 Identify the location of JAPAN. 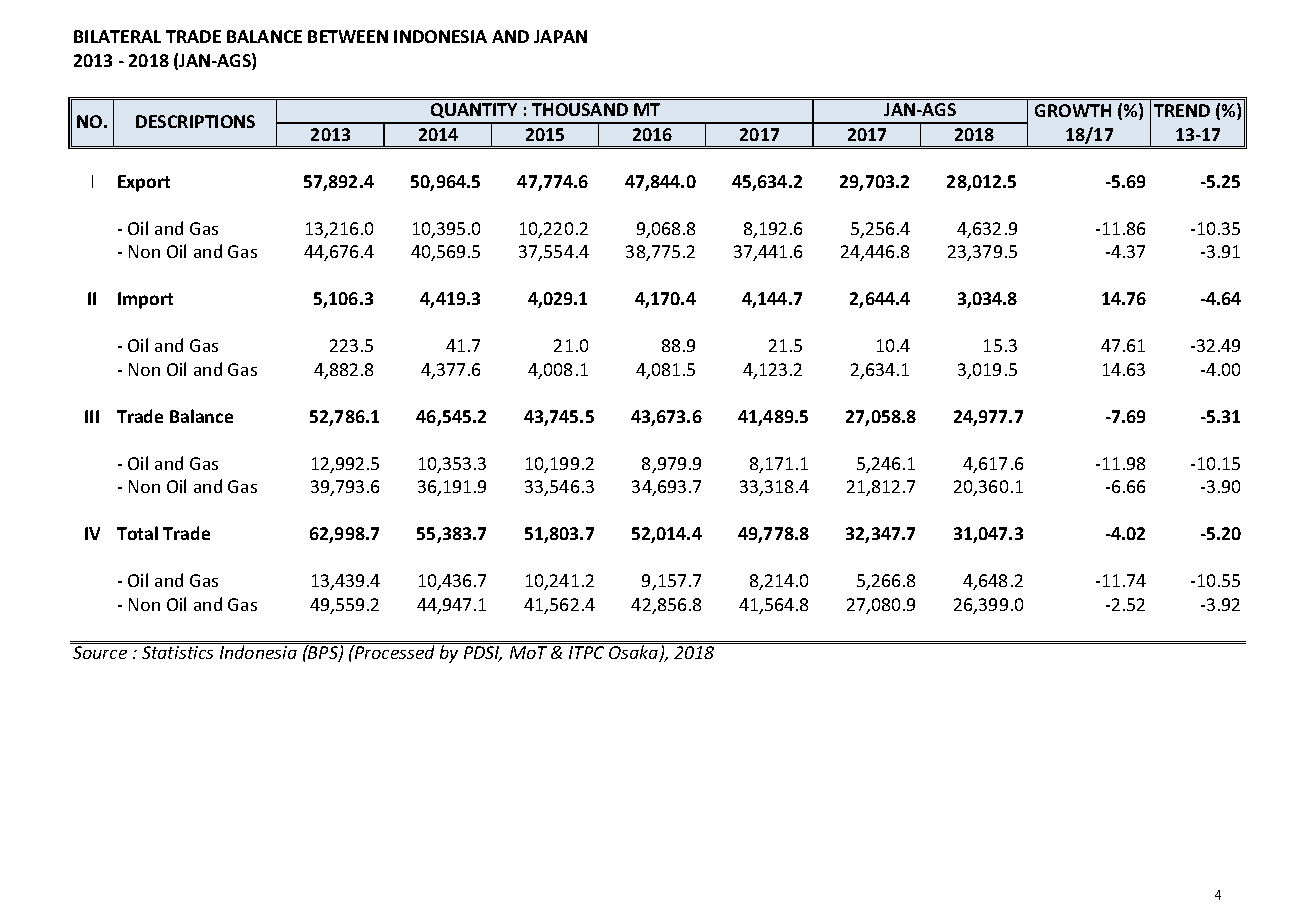
(560, 36).
